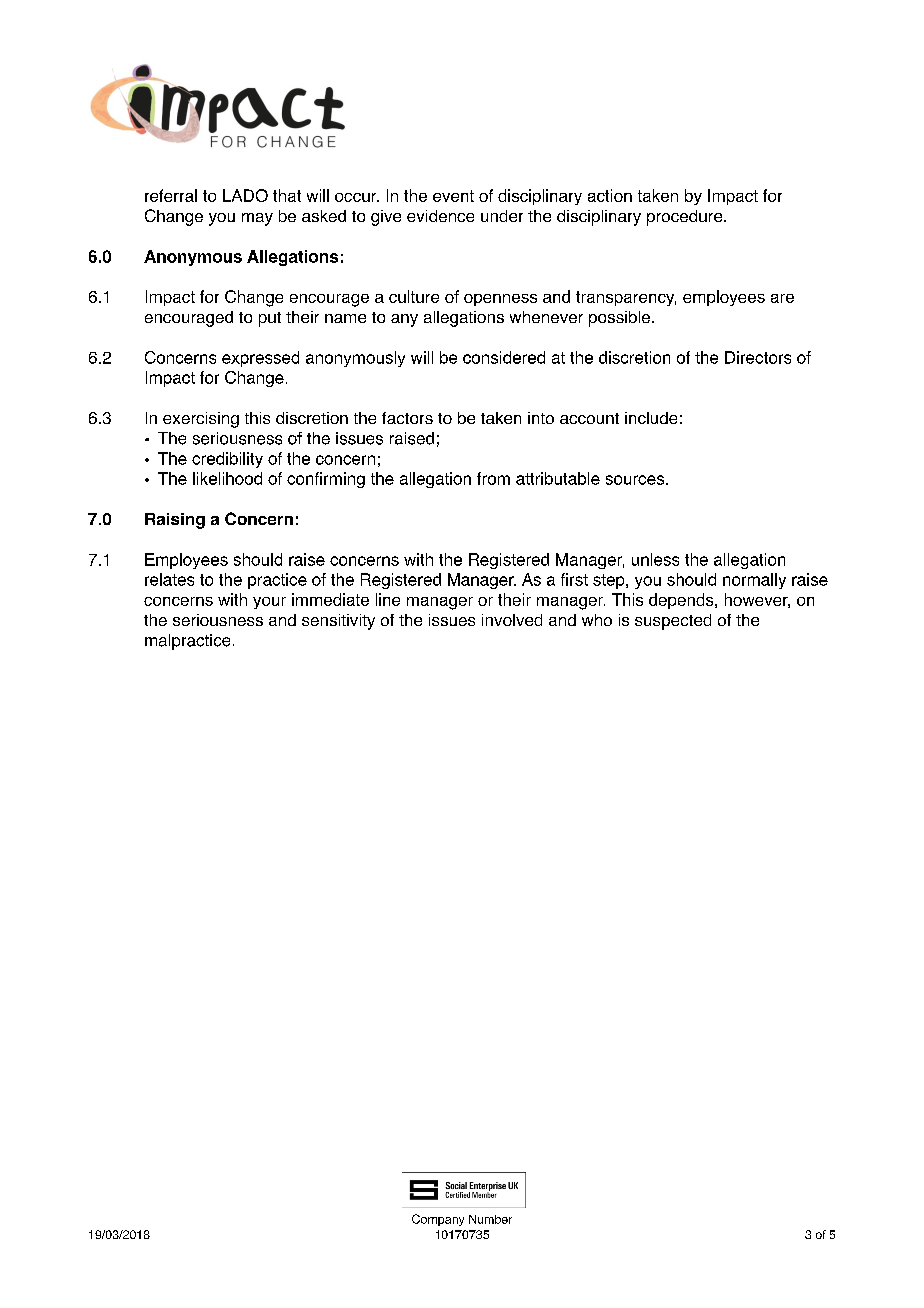  Describe the element at coordinates (597, 620) in the screenshot. I see `who` at that location.
